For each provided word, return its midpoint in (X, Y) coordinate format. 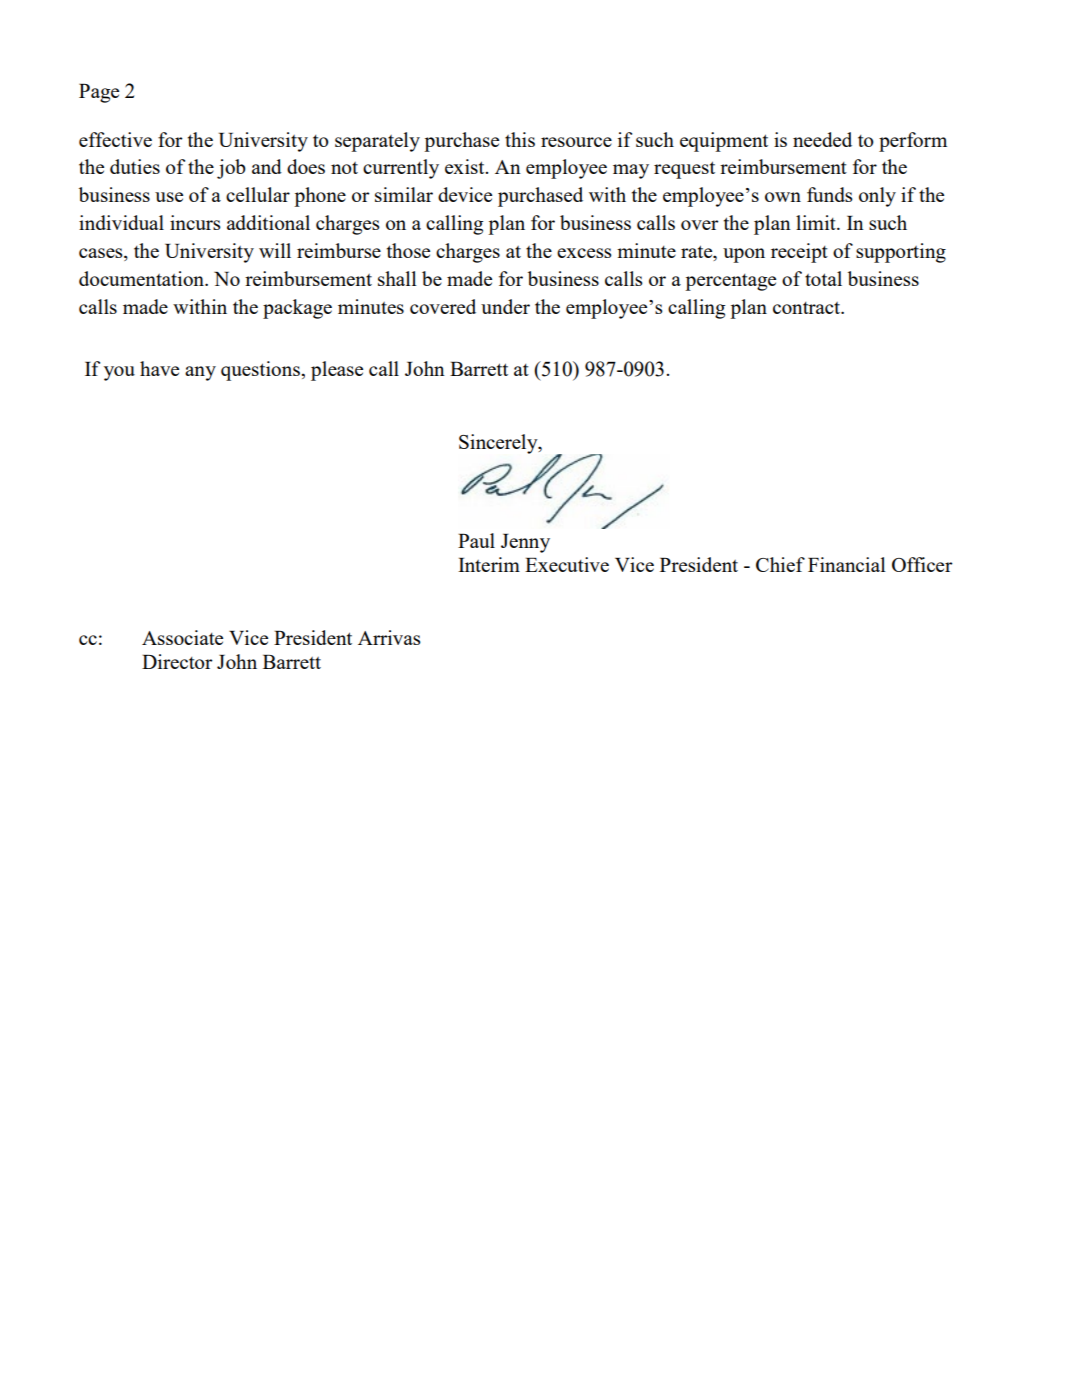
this (520, 139)
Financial (847, 564)
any (200, 373)
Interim (489, 564)
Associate (182, 637)
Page (99, 93)
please (337, 371)
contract (807, 308)
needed (822, 139)
